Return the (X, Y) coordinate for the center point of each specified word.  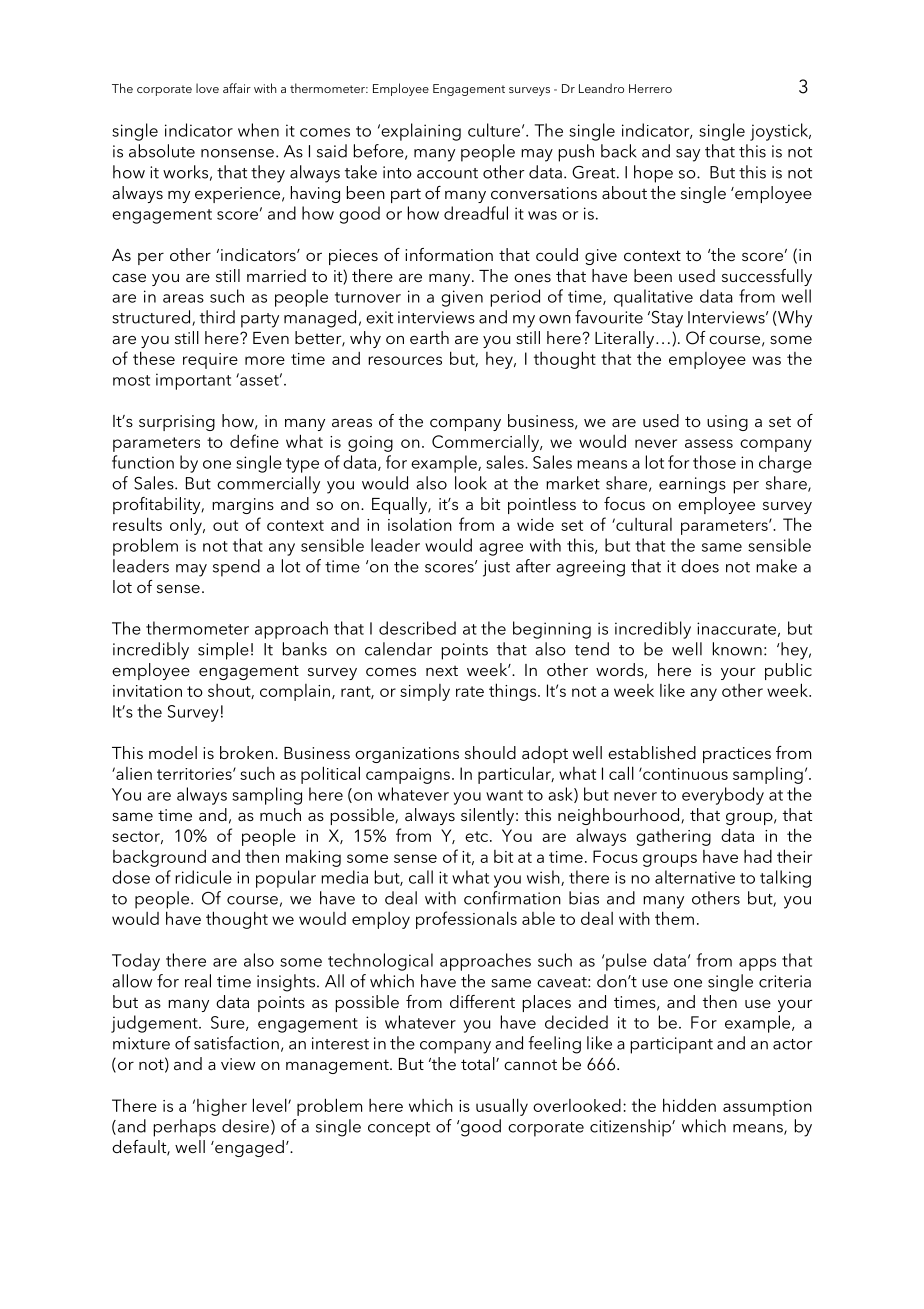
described (417, 628)
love (207, 88)
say (688, 155)
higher (222, 1107)
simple (223, 651)
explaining (420, 132)
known (737, 649)
